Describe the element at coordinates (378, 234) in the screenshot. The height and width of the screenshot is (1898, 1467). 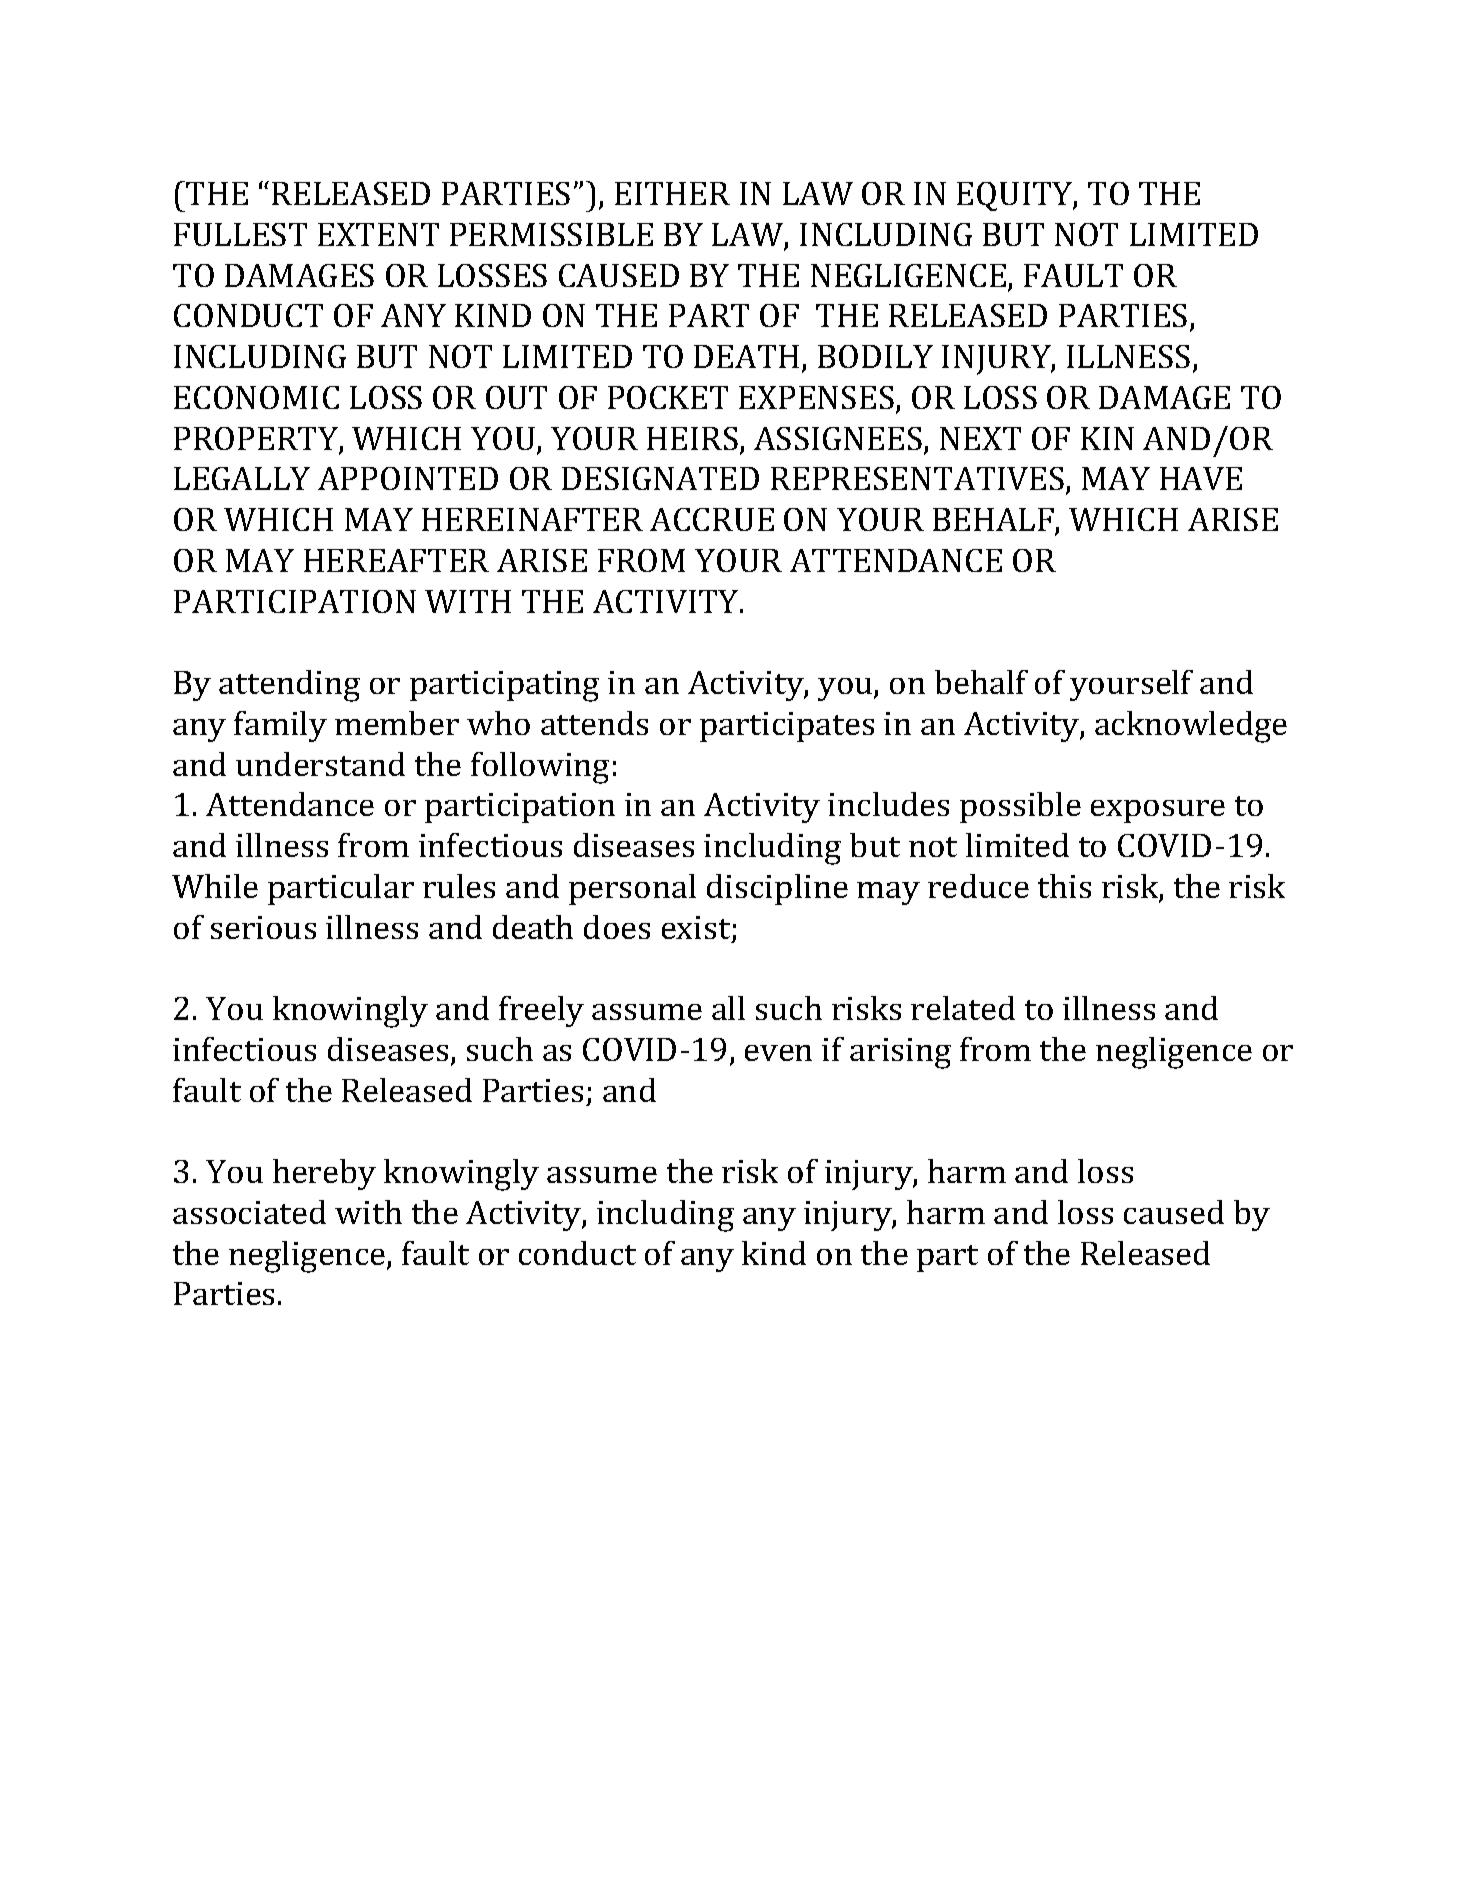
I see `EXTENT` at that location.
